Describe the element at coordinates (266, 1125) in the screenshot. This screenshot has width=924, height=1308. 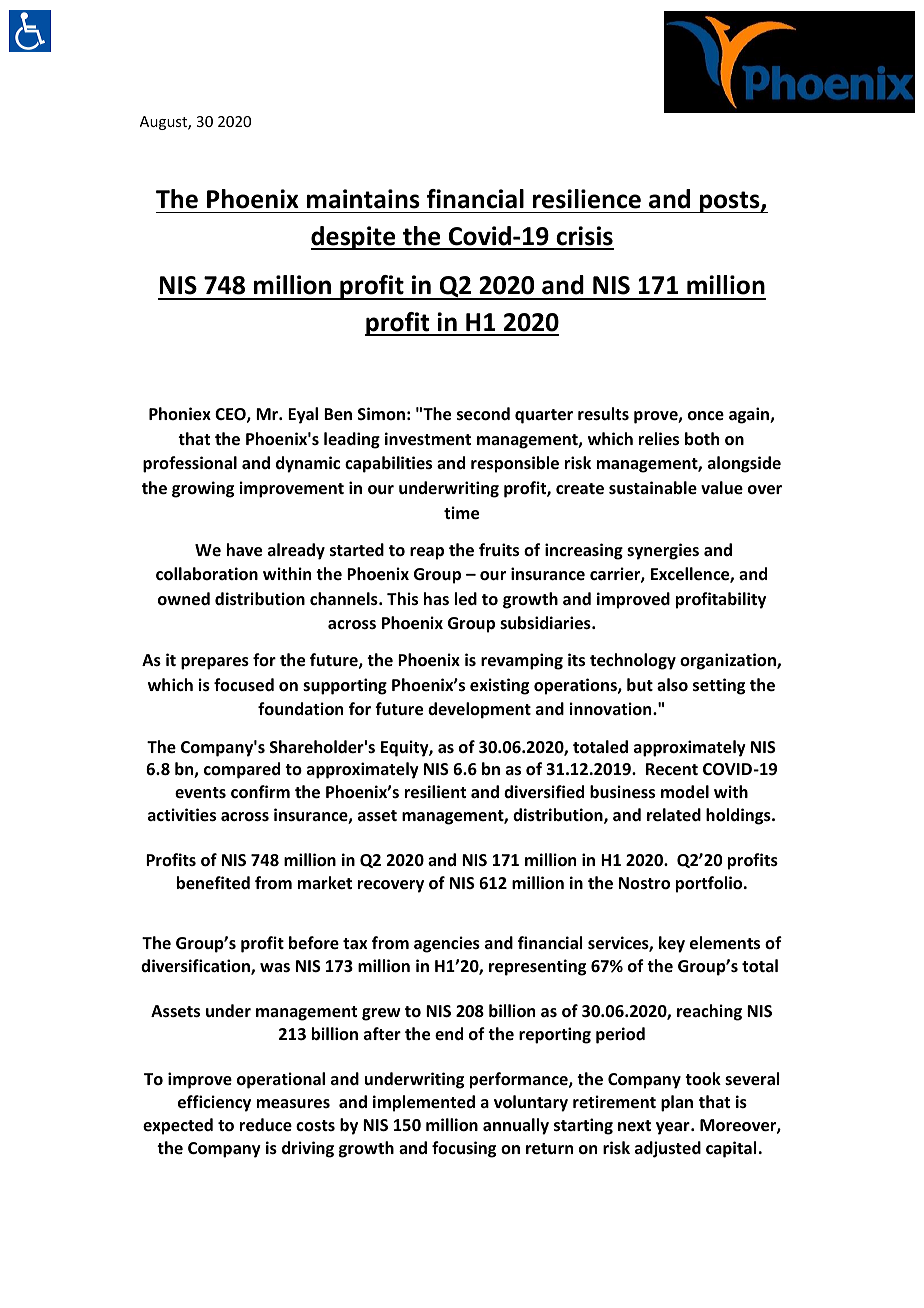
I see `reduce` at that location.
